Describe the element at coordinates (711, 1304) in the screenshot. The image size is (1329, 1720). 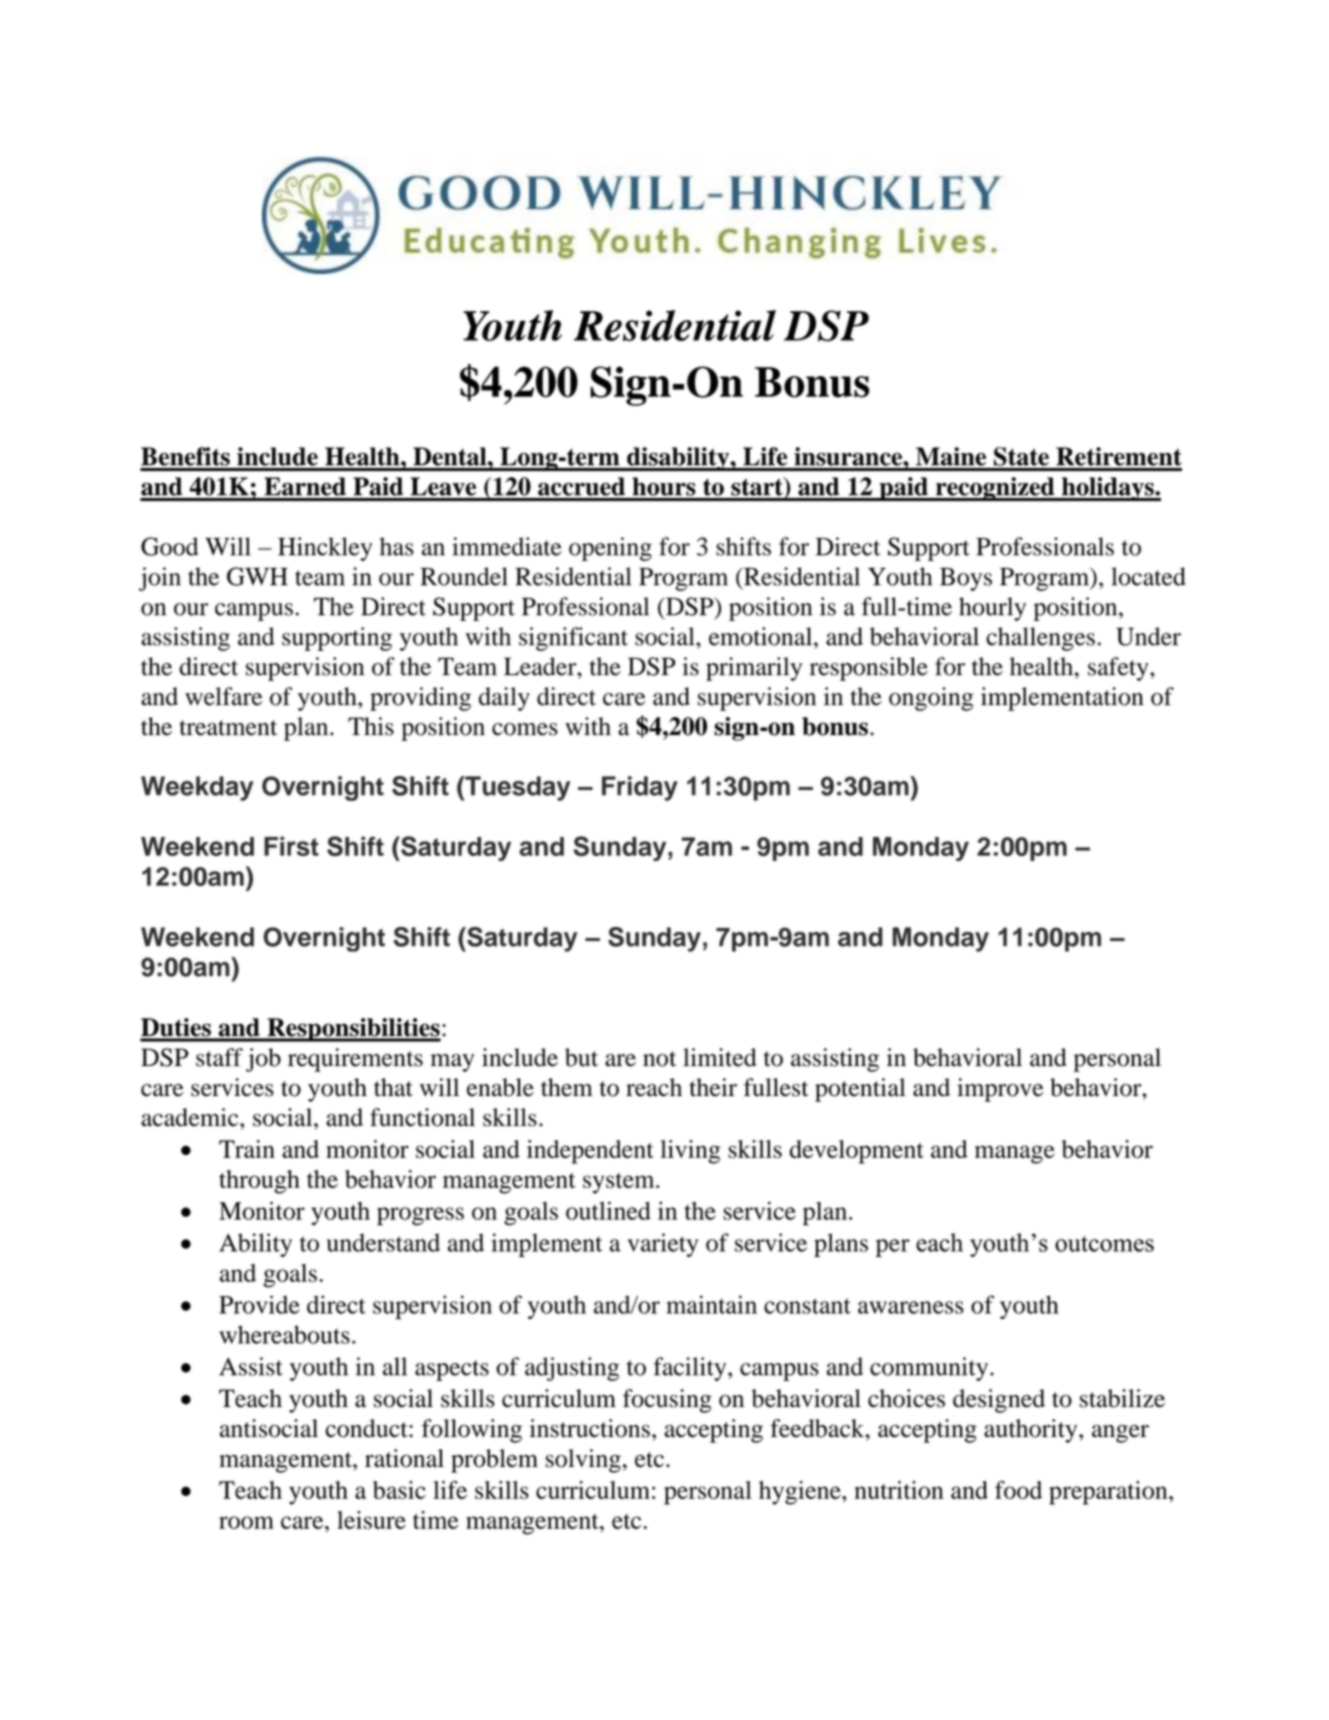
I see `maintain` at that location.
